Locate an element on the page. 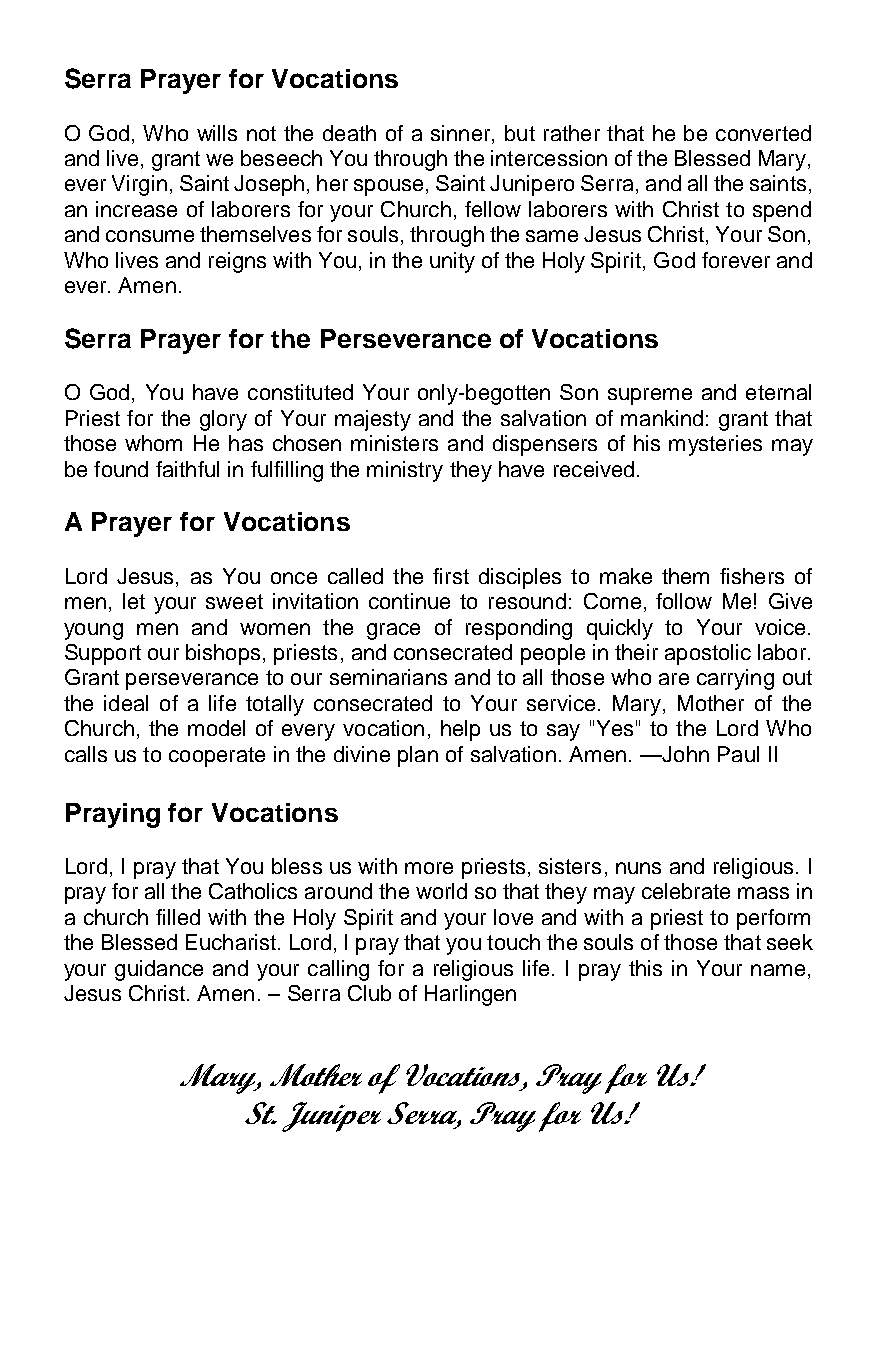 The height and width of the document is (1355, 877). whom is located at coordinates (153, 443).
